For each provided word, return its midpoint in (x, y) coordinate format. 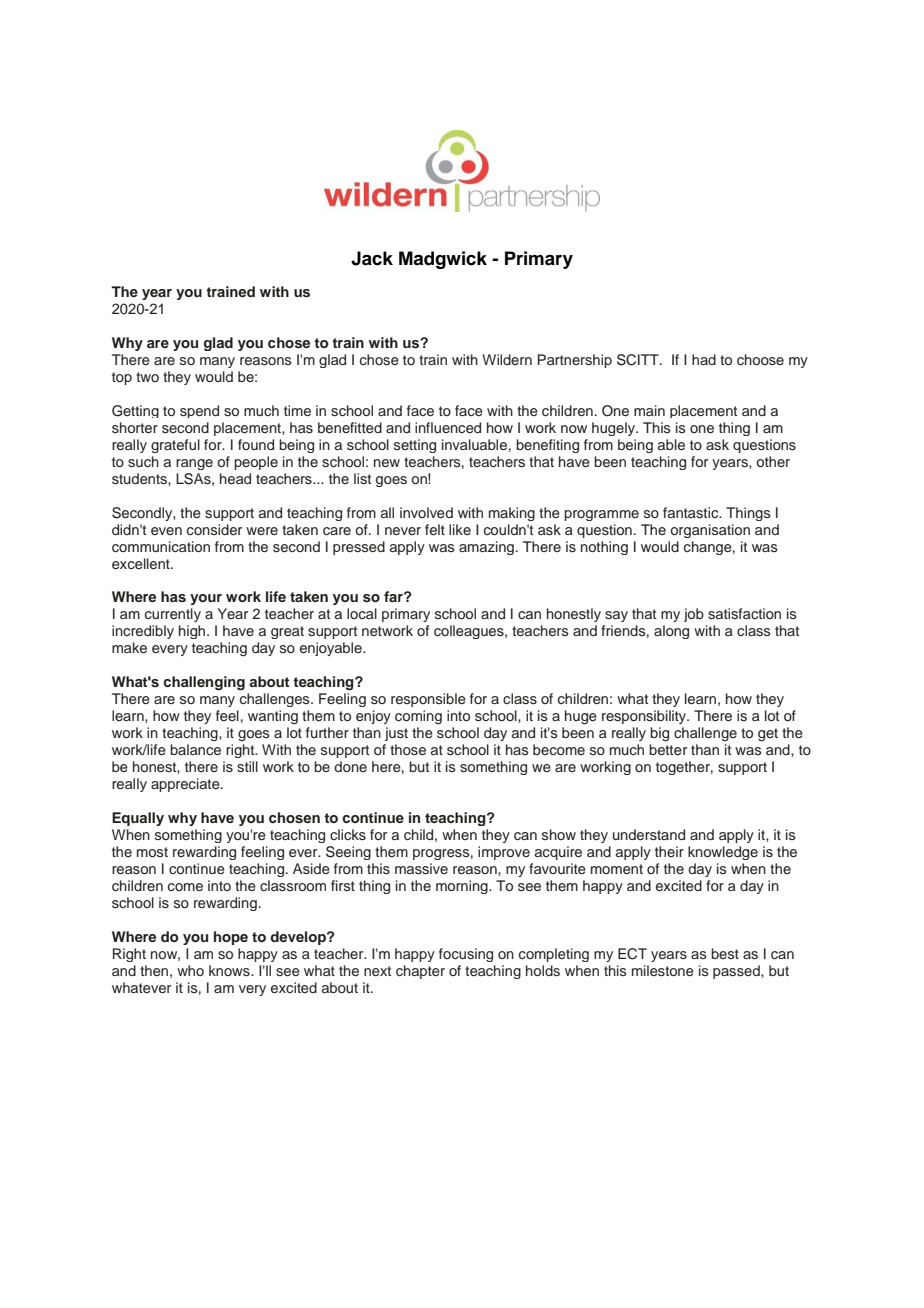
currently (173, 615)
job (694, 615)
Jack (372, 258)
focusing (466, 955)
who (190, 970)
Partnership (575, 361)
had (704, 359)
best (725, 953)
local (362, 613)
